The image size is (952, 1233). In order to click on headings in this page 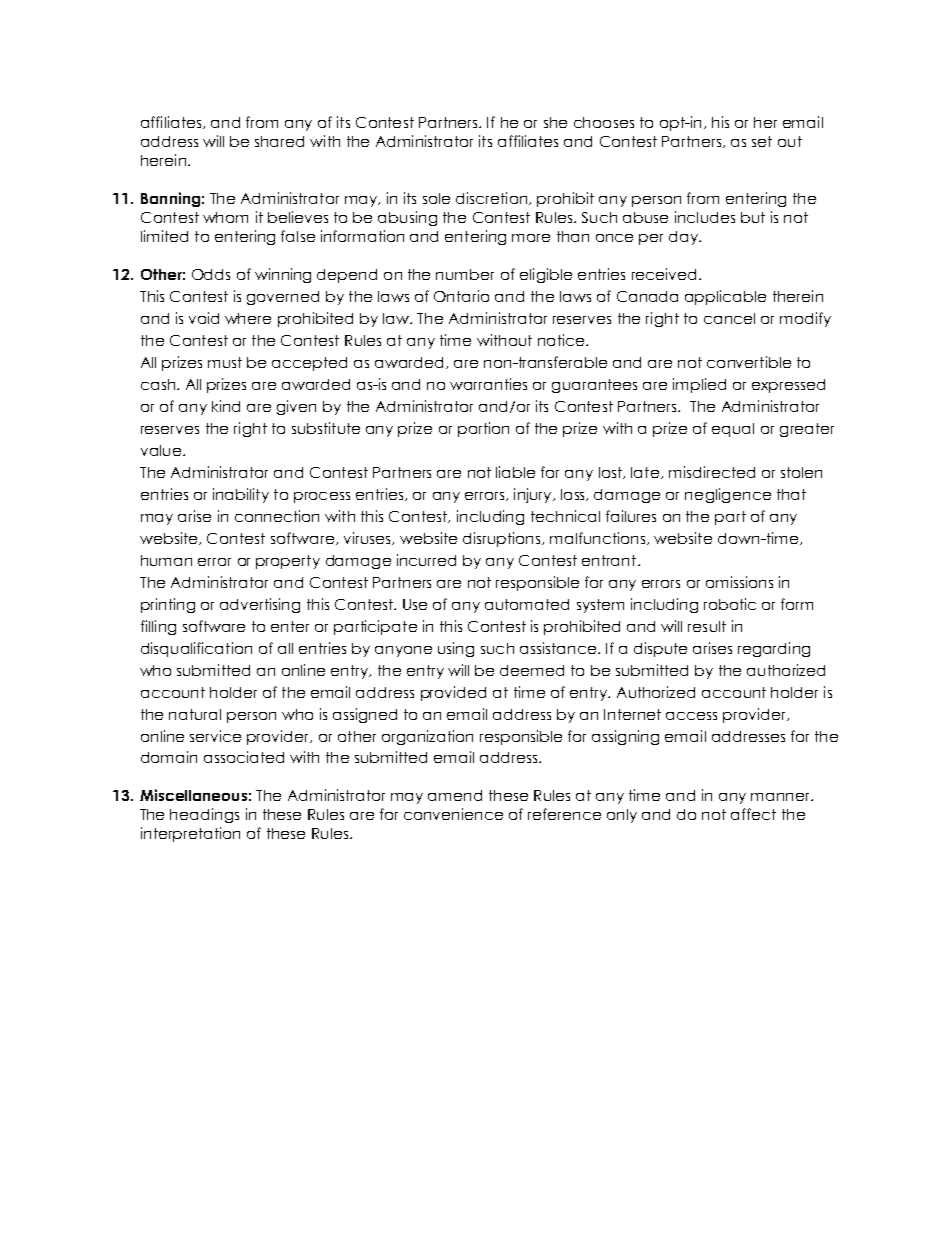, I will do `click(204, 815)`.
